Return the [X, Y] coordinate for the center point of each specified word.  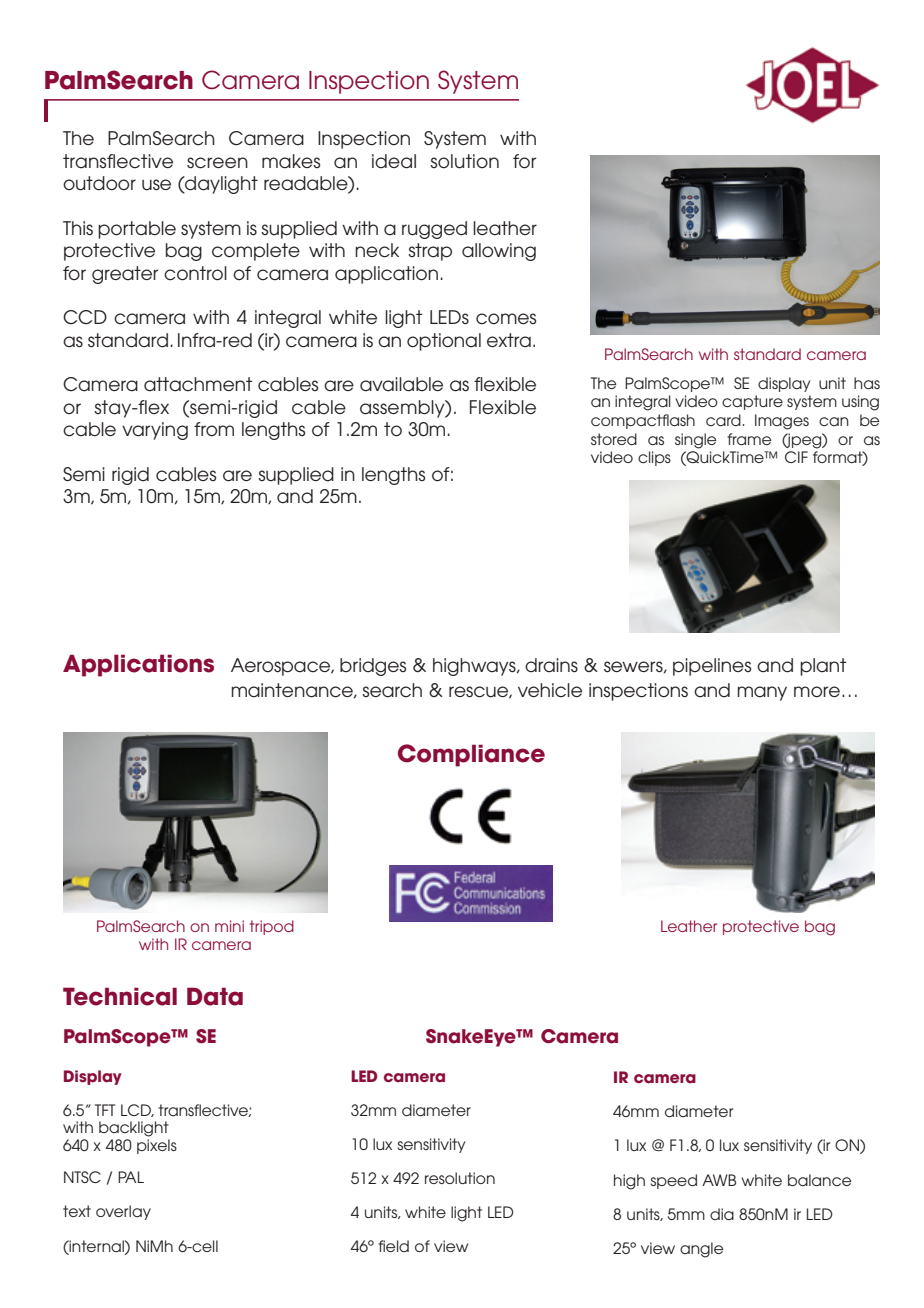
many [762, 693]
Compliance [471, 755]
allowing [499, 252]
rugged [434, 230]
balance [819, 1180]
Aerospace [282, 667]
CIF [796, 457]
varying [155, 431]
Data [215, 996]
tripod [272, 927]
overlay [123, 1212]
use [156, 185]
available [401, 384]
